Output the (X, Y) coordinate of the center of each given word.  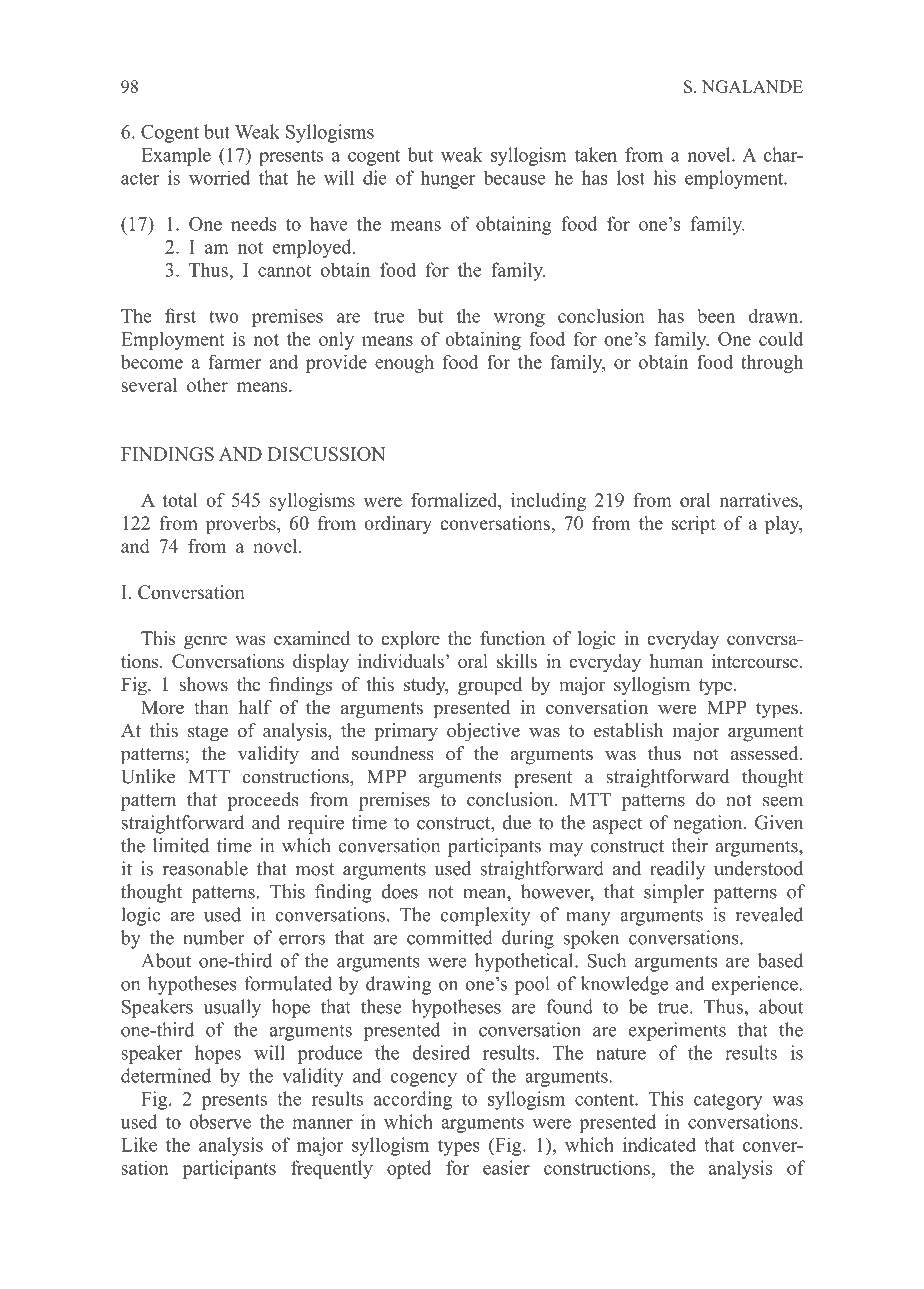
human (676, 661)
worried (219, 177)
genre (205, 642)
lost (631, 177)
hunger (448, 179)
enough (404, 364)
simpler (674, 893)
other (207, 385)
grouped (490, 686)
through (772, 363)
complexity (486, 916)
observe (220, 1121)
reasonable (205, 868)
